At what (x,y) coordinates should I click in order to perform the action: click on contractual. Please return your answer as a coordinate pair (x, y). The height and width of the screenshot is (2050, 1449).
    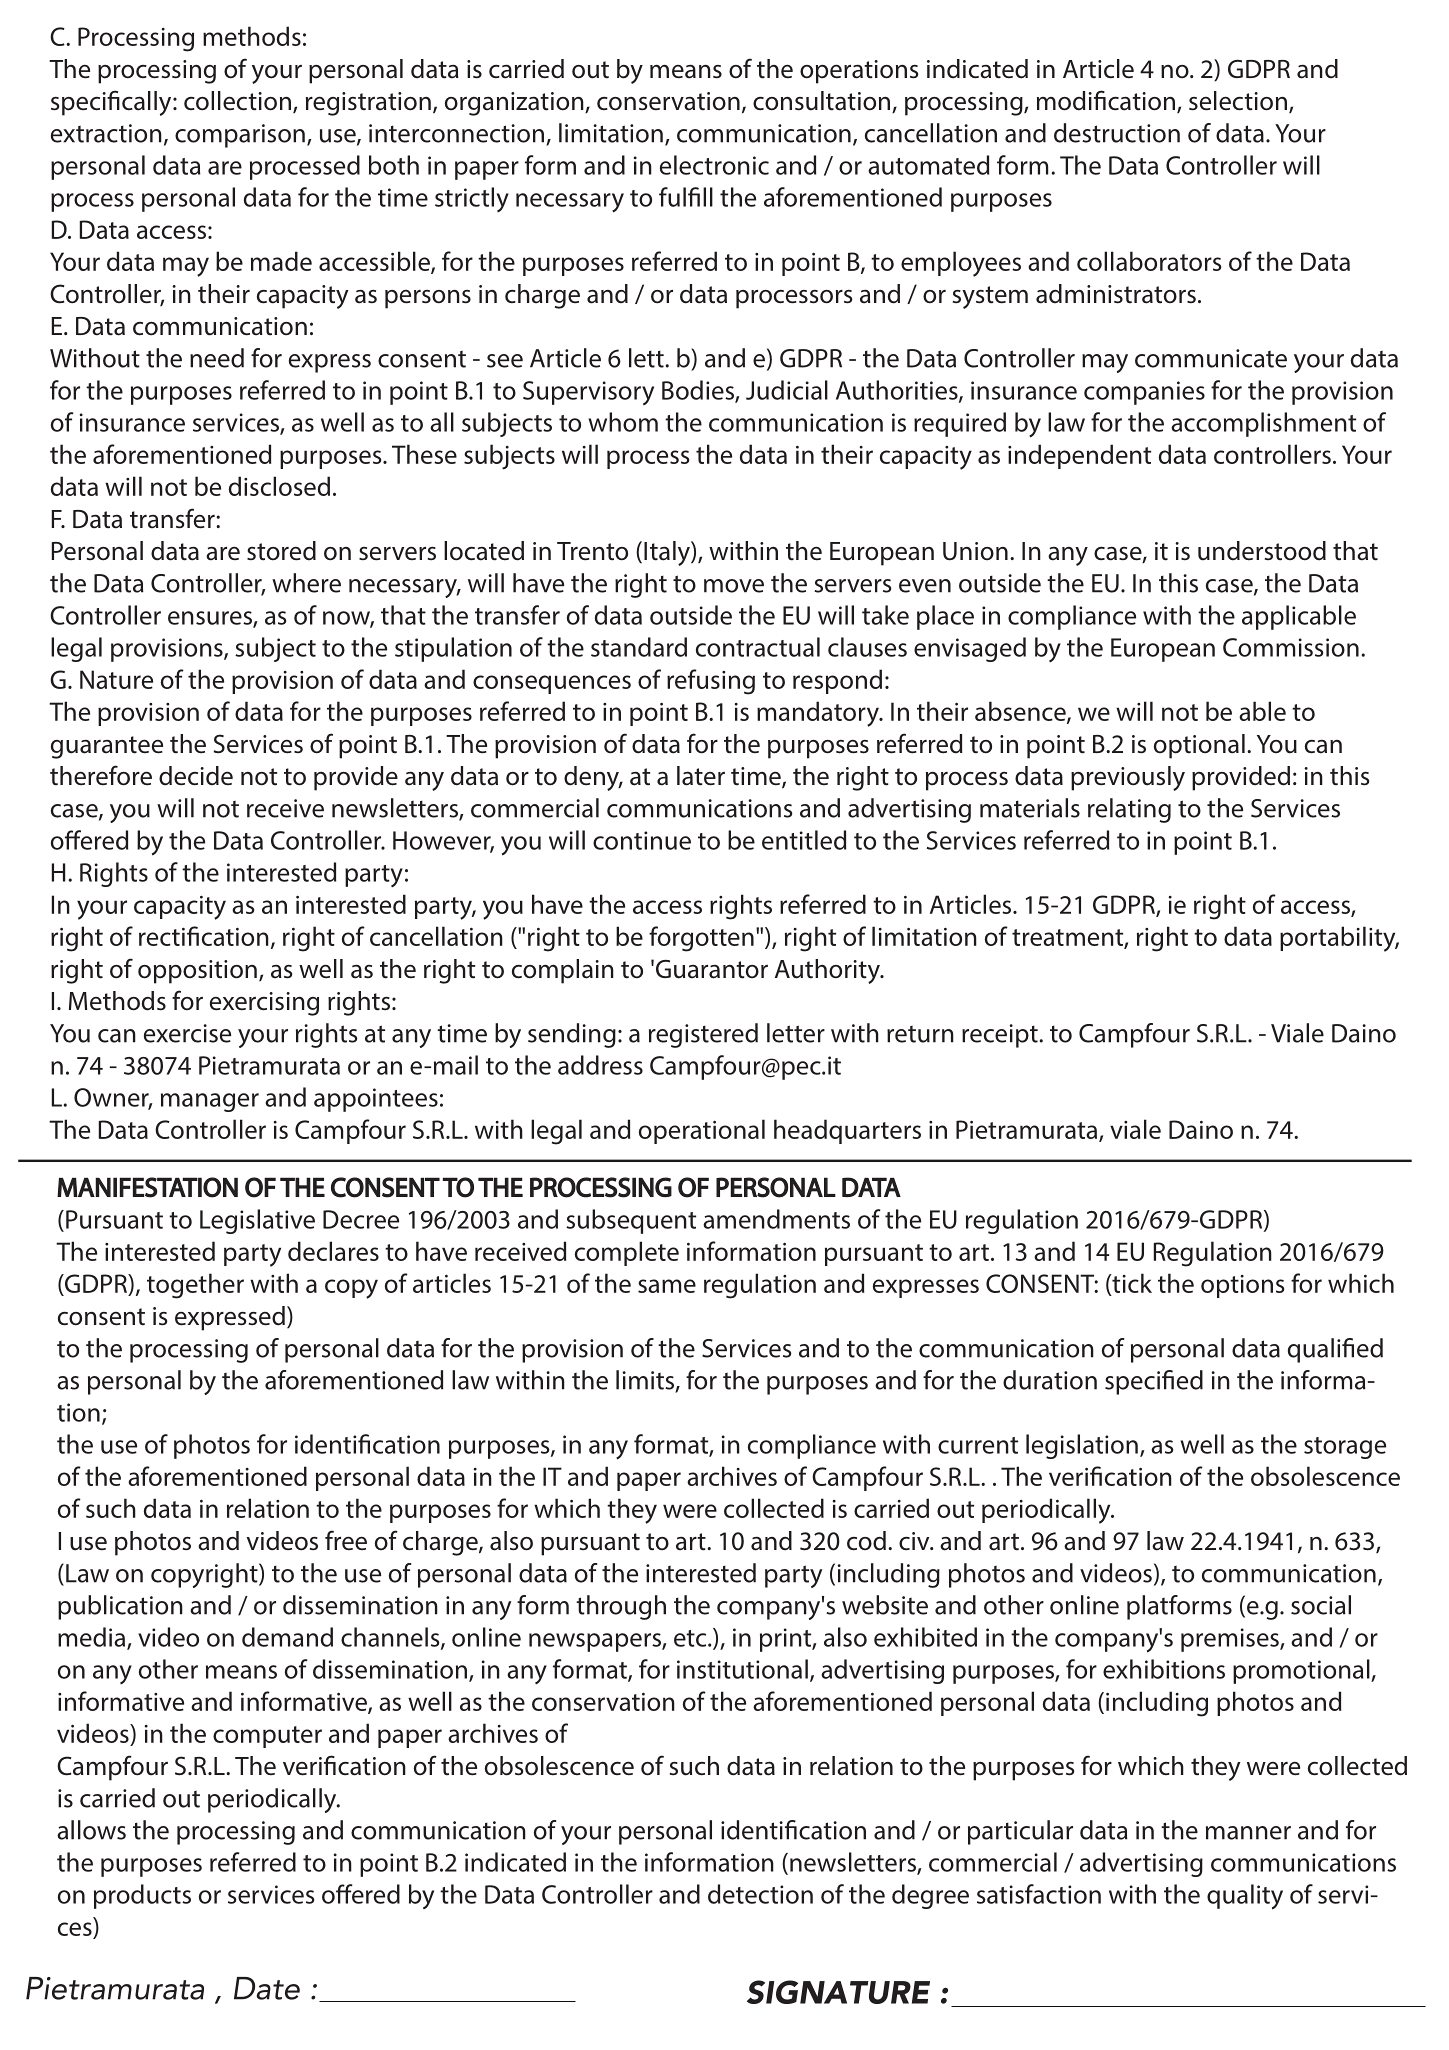
    Looking at the image, I should click on (758, 647).
